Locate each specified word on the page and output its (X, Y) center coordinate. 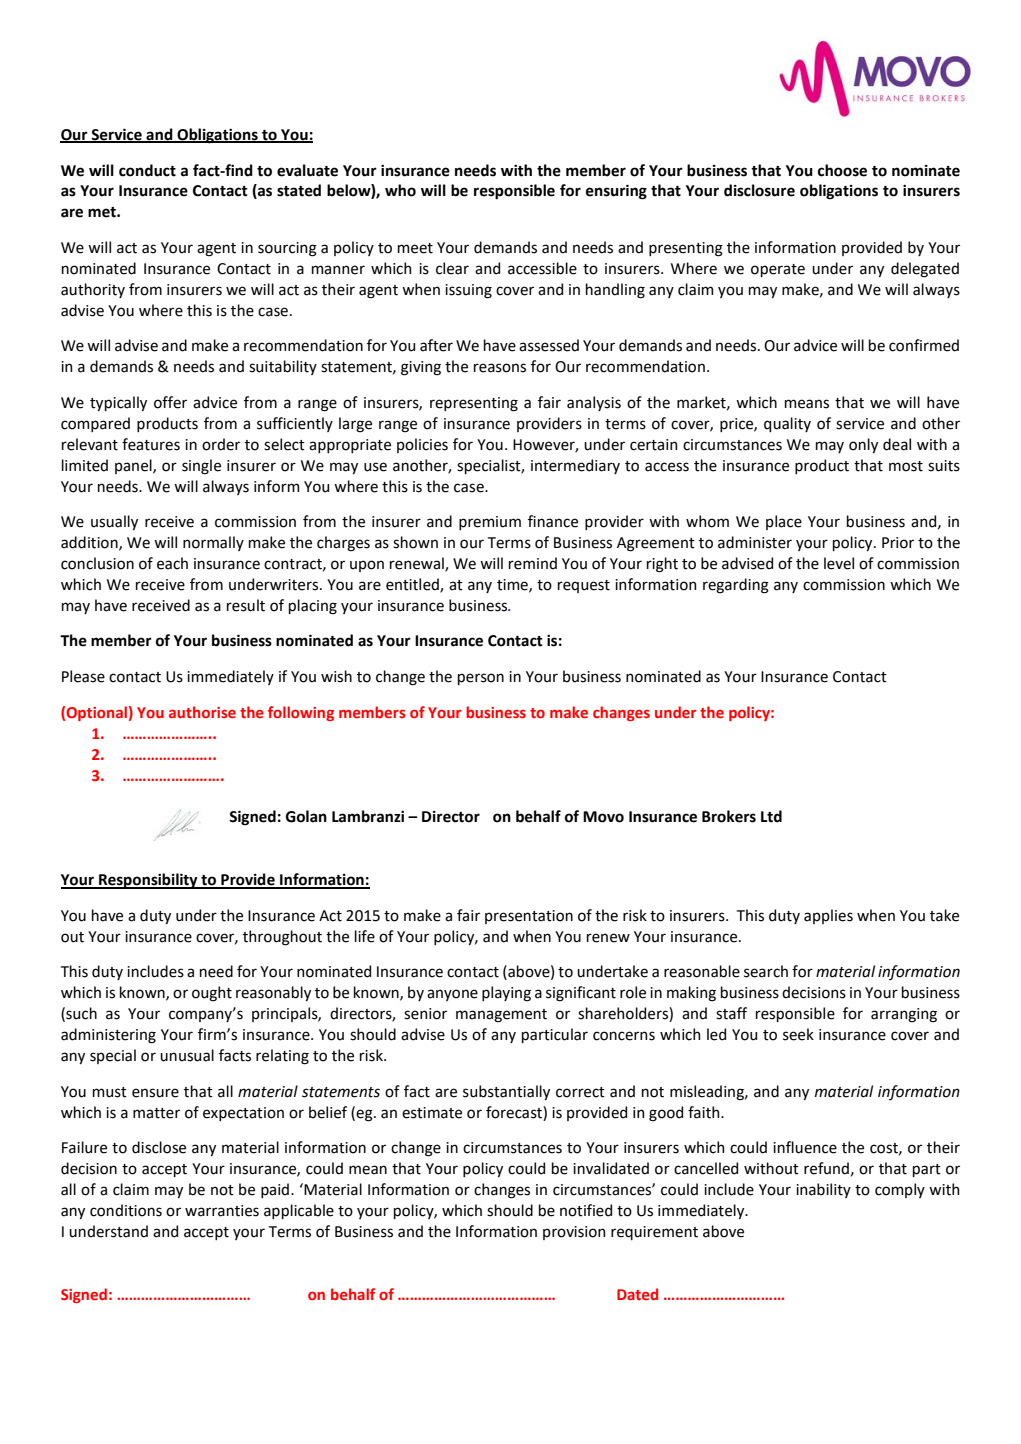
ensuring (616, 192)
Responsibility (148, 881)
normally (213, 543)
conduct (147, 170)
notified (586, 1210)
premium (490, 523)
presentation (529, 917)
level (839, 563)
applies (828, 916)
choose (842, 170)
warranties (222, 1211)
